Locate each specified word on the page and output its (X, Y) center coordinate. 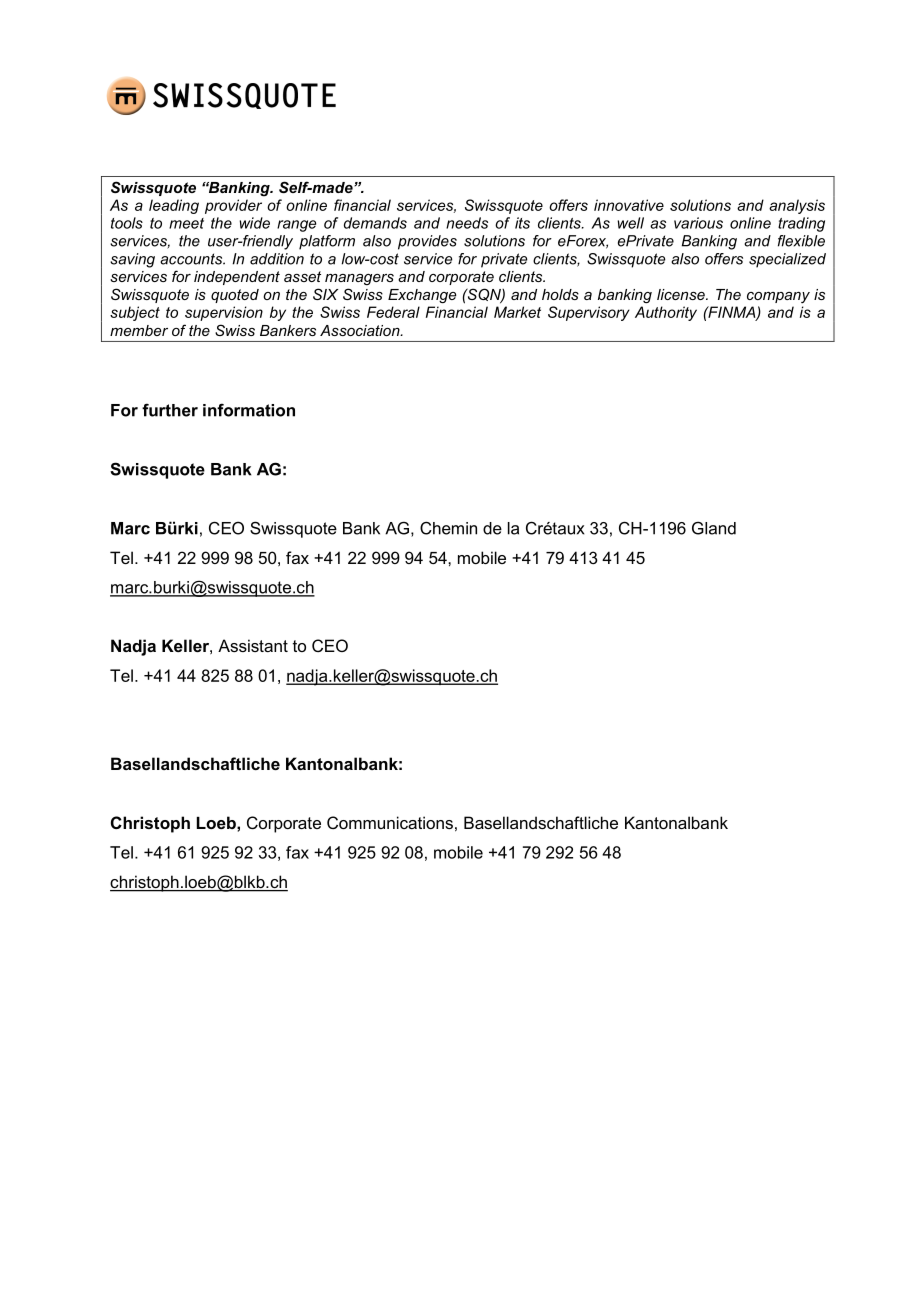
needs (467, 223)
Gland (714, 528)
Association (361, 330)
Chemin (448, 528)
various (698, 223)
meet (186, 223)
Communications (390, 822)
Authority (666, 313)
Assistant (253, 645)
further (170, 410)
